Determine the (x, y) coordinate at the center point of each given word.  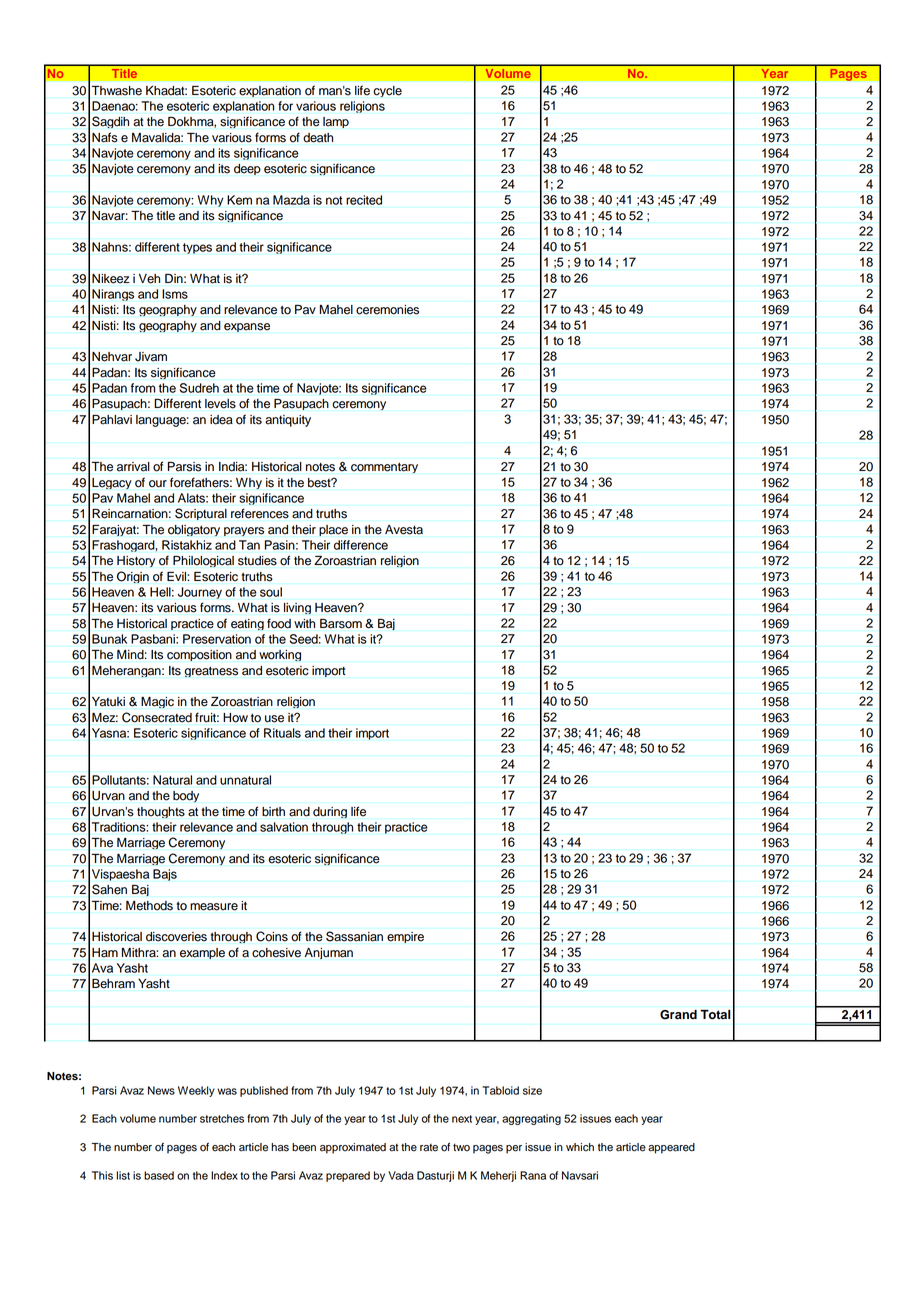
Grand (678, 1015)
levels (220, 404)
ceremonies (387, 310)
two (461, 1148)
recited (364, 200)
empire (405, 937)
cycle (387, 91)
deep (247, 169)
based (159, 1175)
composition (199, 655)
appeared (671, 1148)
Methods (149, 906)
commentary (384, 467)
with (304, 623)
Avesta (404, 530)
